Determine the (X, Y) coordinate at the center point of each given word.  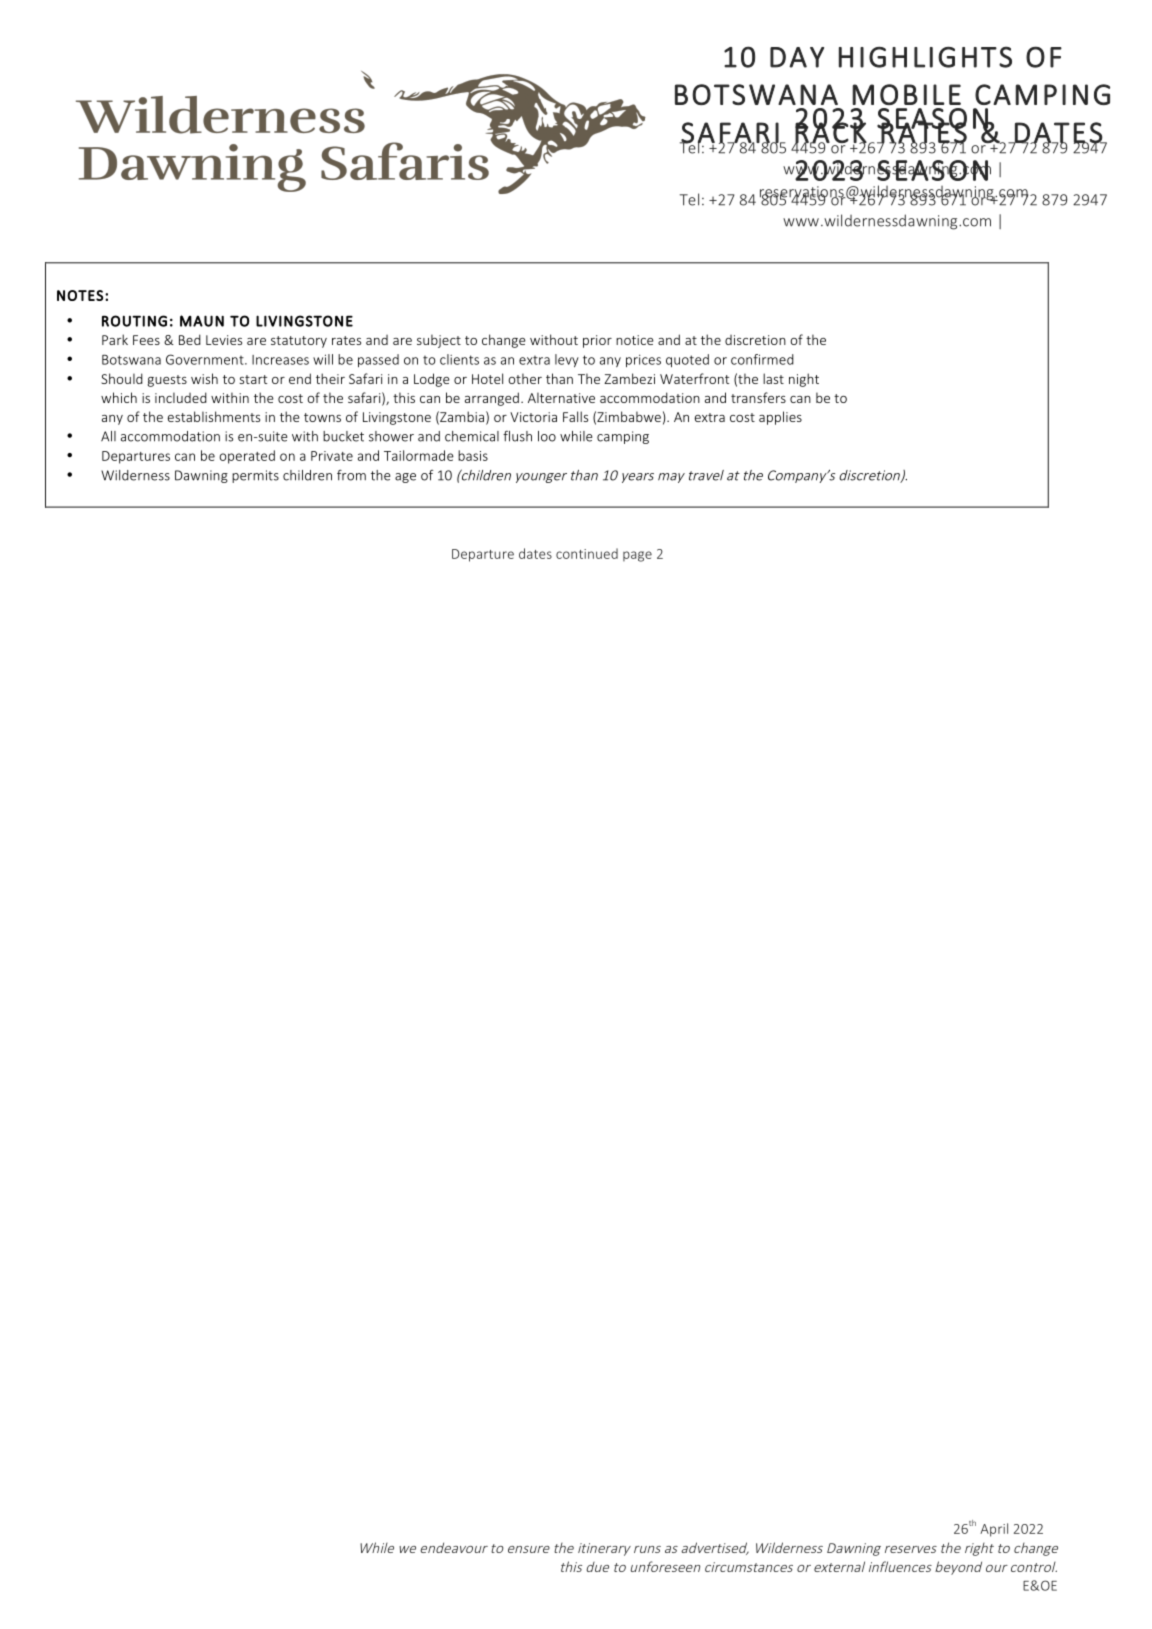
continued (587, 553)
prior (597, 341)
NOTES (80, 295)
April (994, 1530)
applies (780, 418)
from (351, 475)
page (637, 556)
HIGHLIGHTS (925, 57)
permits (255, 476)
